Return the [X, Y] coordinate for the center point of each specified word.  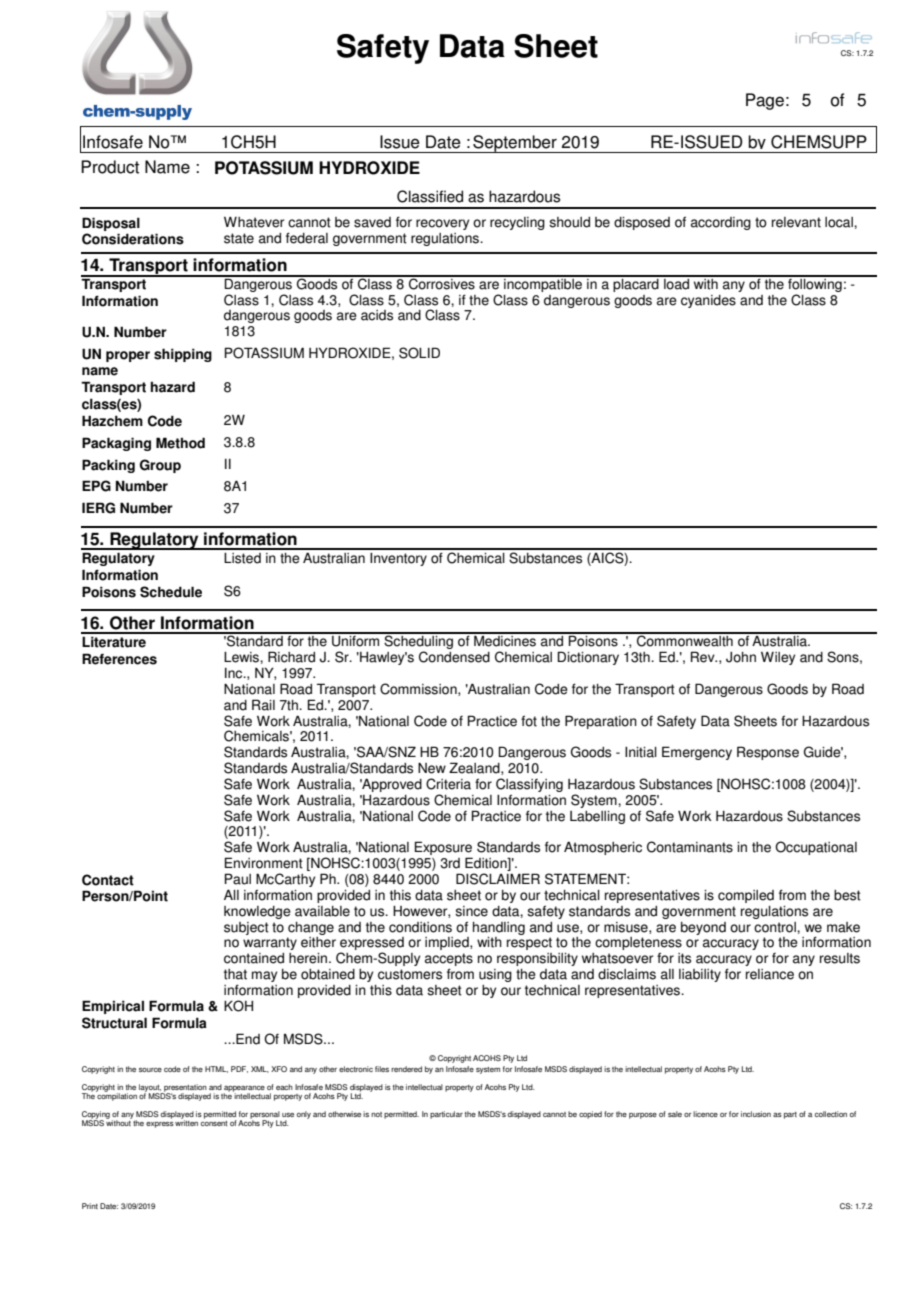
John [741, 657]
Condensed [454, 657]
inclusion [756, 1114]
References [119, 659]
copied [590, 1115]
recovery [442, 224]
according [721, 223]
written [186, 1122]
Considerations [133, 239]
